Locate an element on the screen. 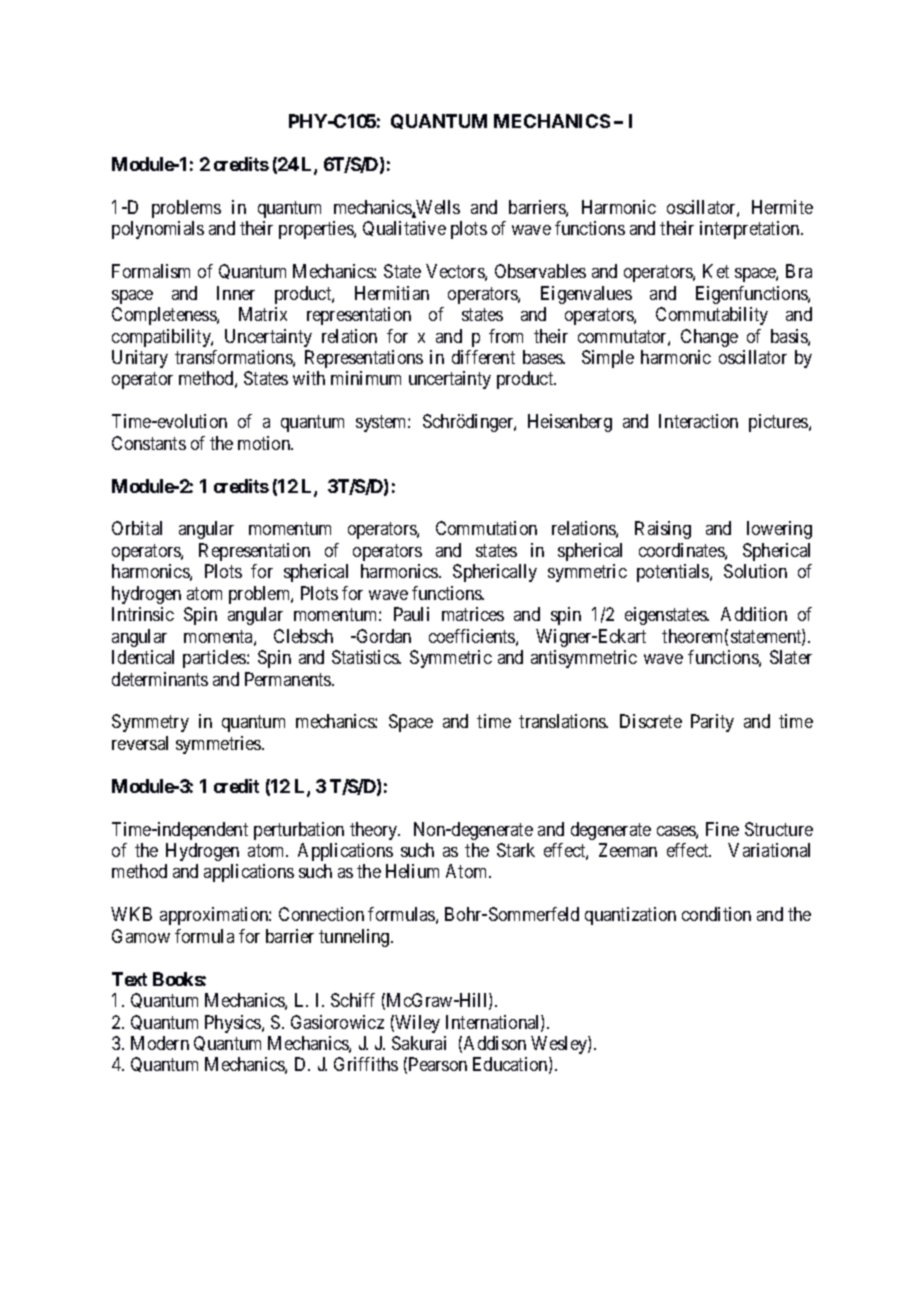 This screenshot has width=924, height=1308. theory is located at coordinates (375, 831).
